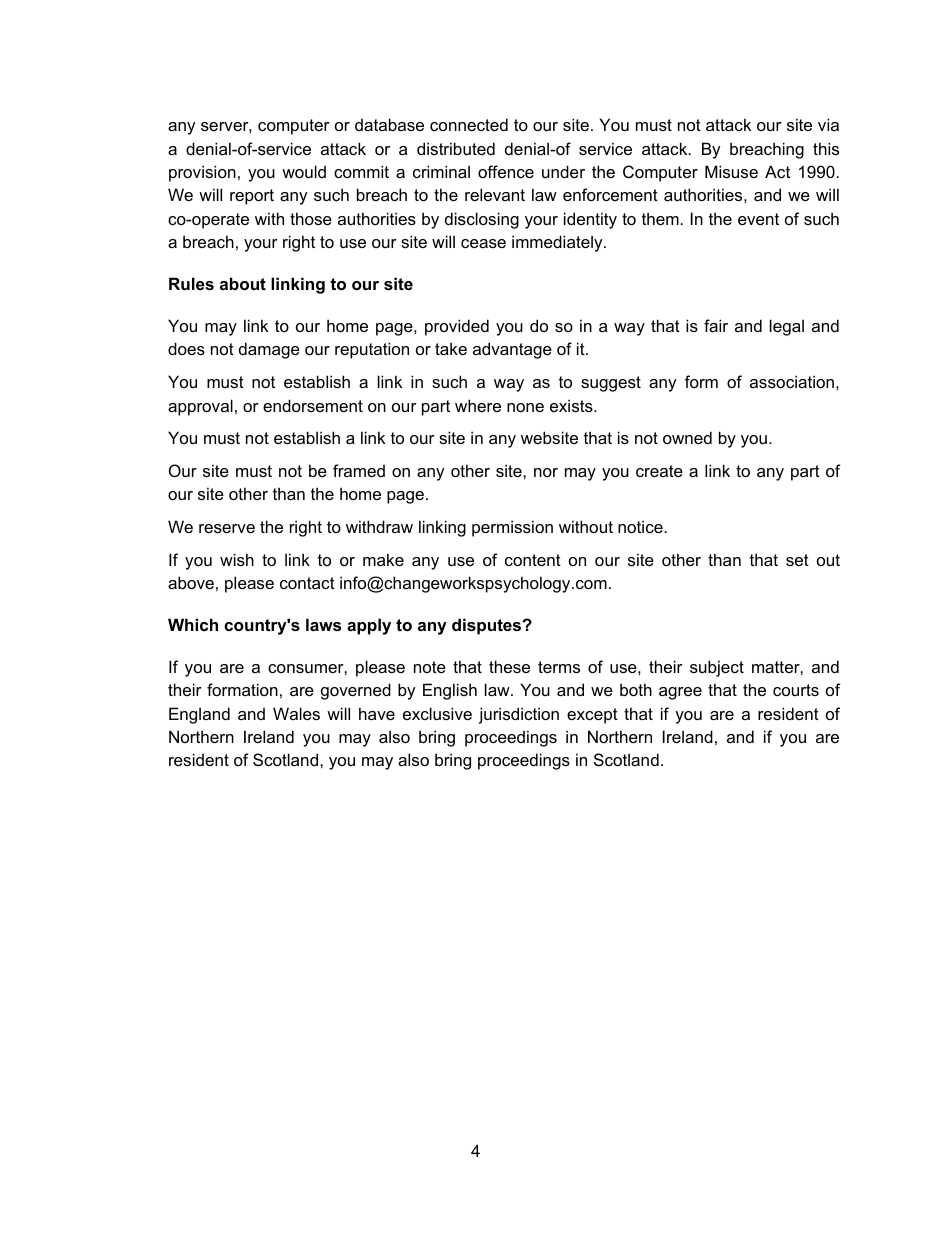 This screenshot has width=952, height=1233. Describe the element at coordinates (687, 437) in the screenshot. I see `owned` at that location.
